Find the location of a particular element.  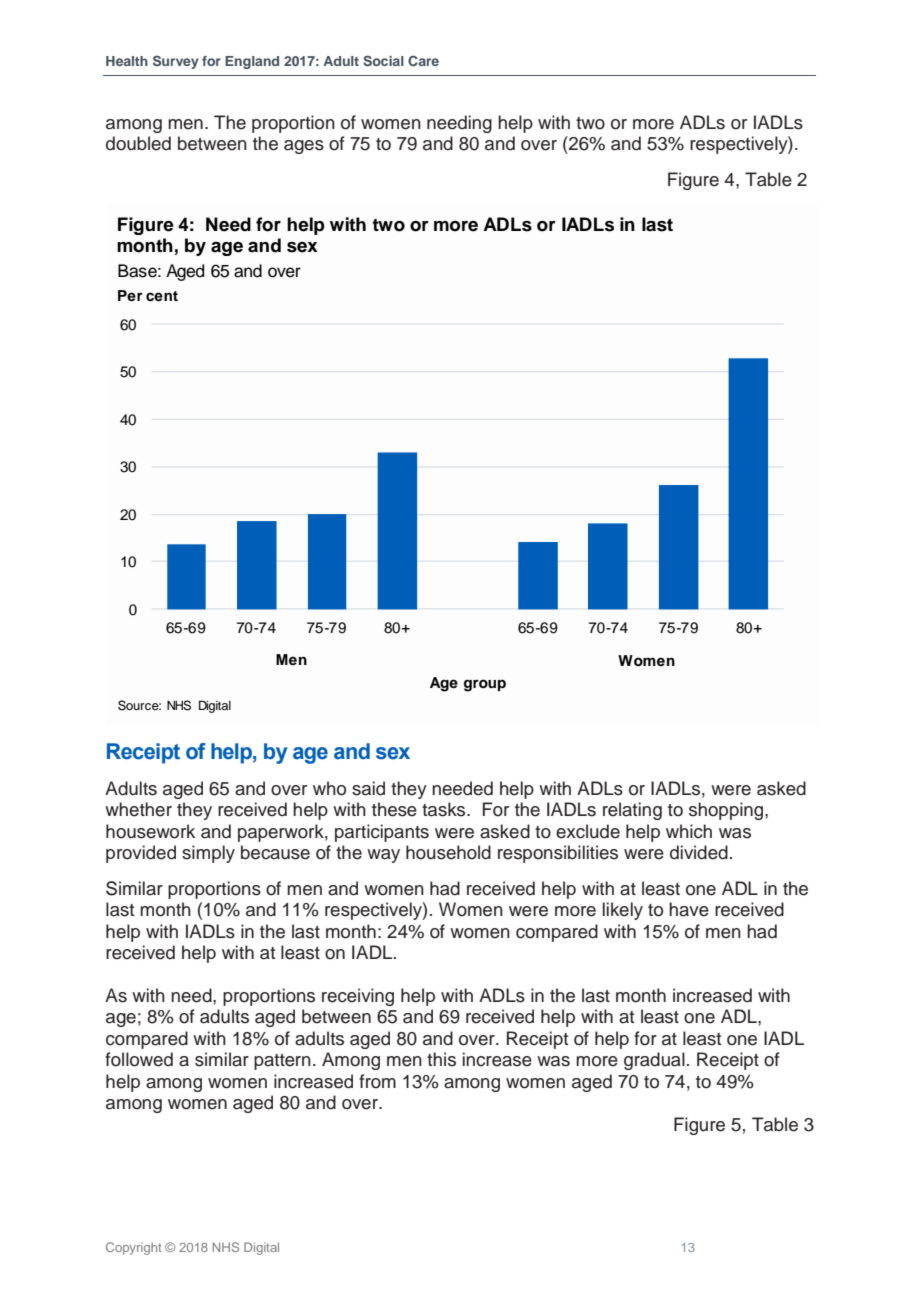

Care is located at coordinates (423, 60).
